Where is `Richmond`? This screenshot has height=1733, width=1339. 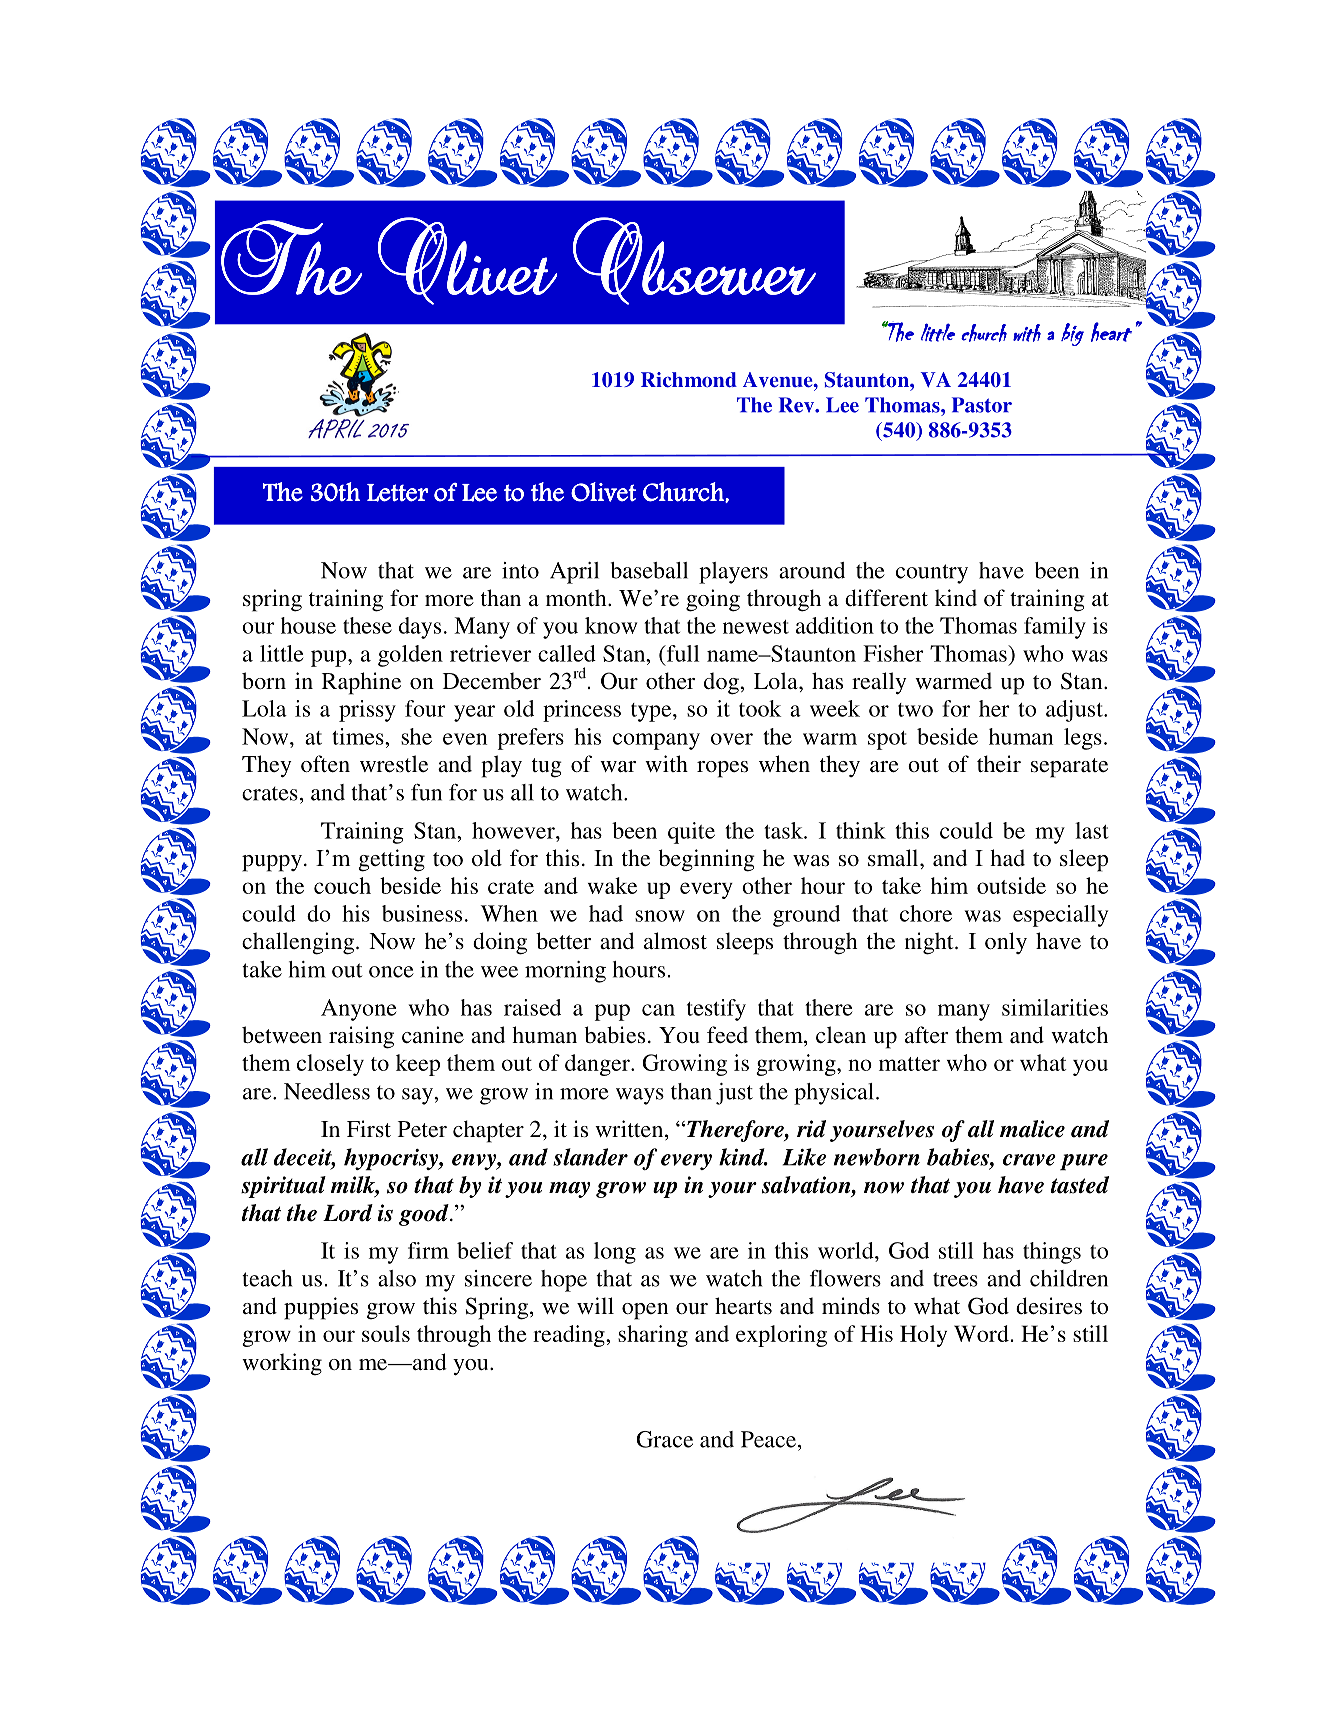
Richmond is located at coordinates (689, 380).
